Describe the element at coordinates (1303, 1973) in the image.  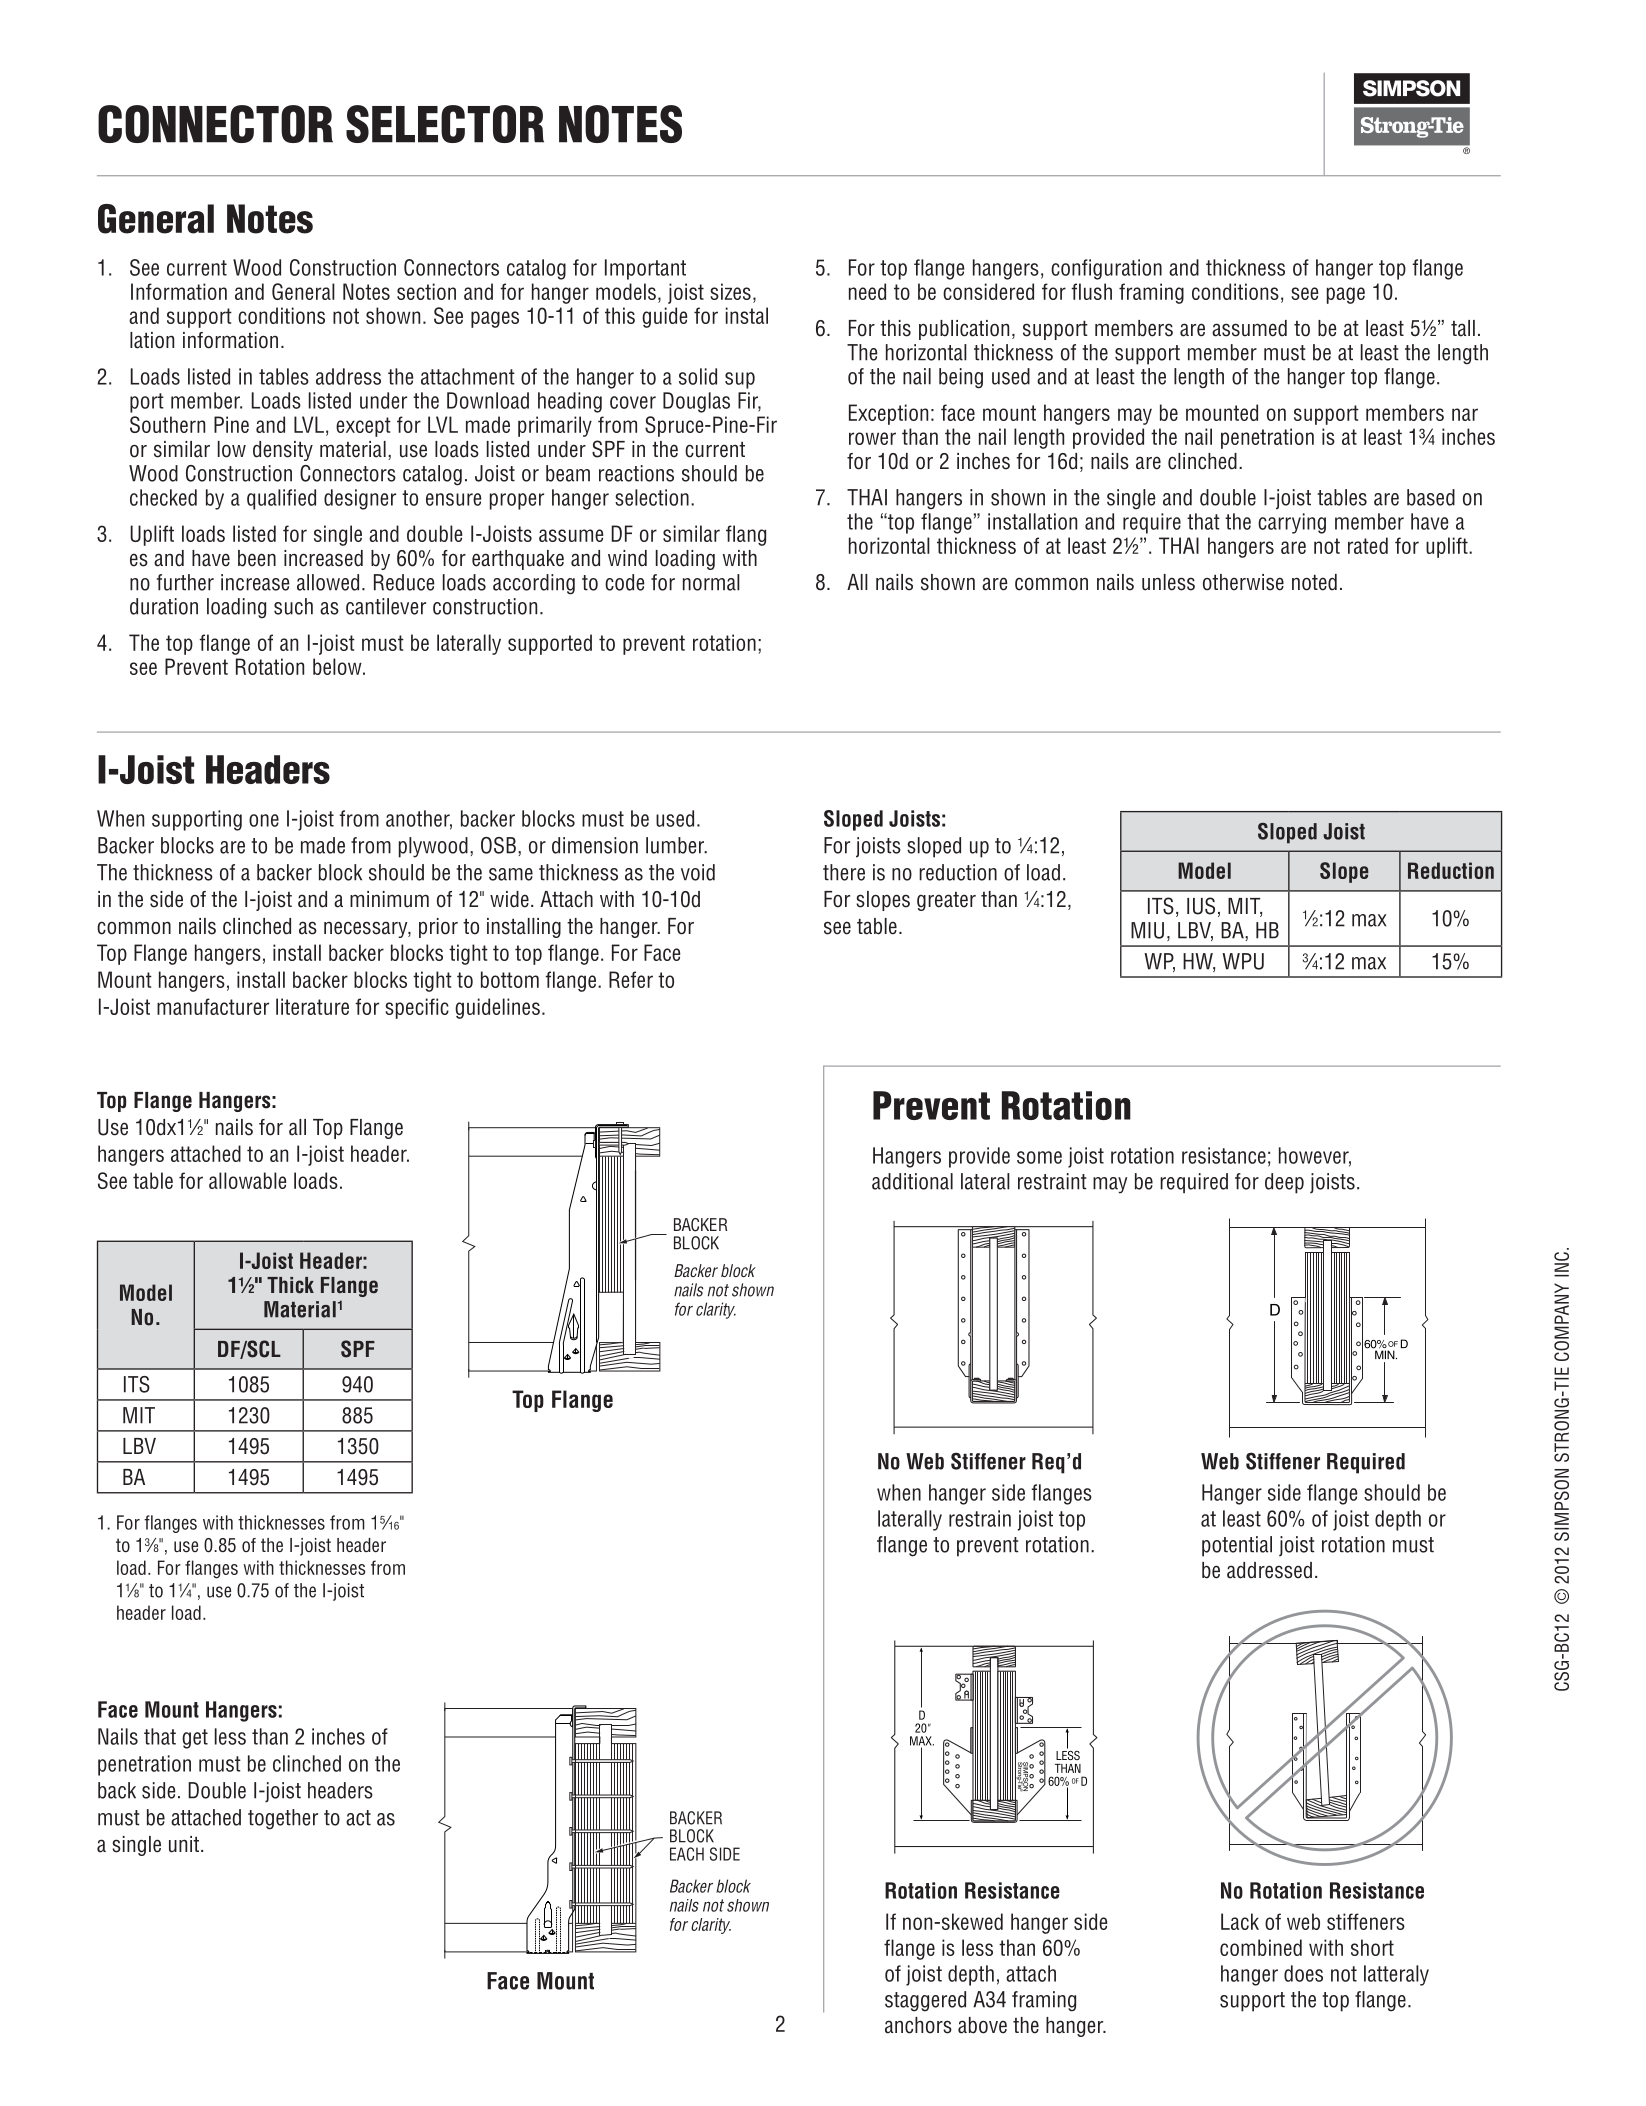
I see `does` at that location.
